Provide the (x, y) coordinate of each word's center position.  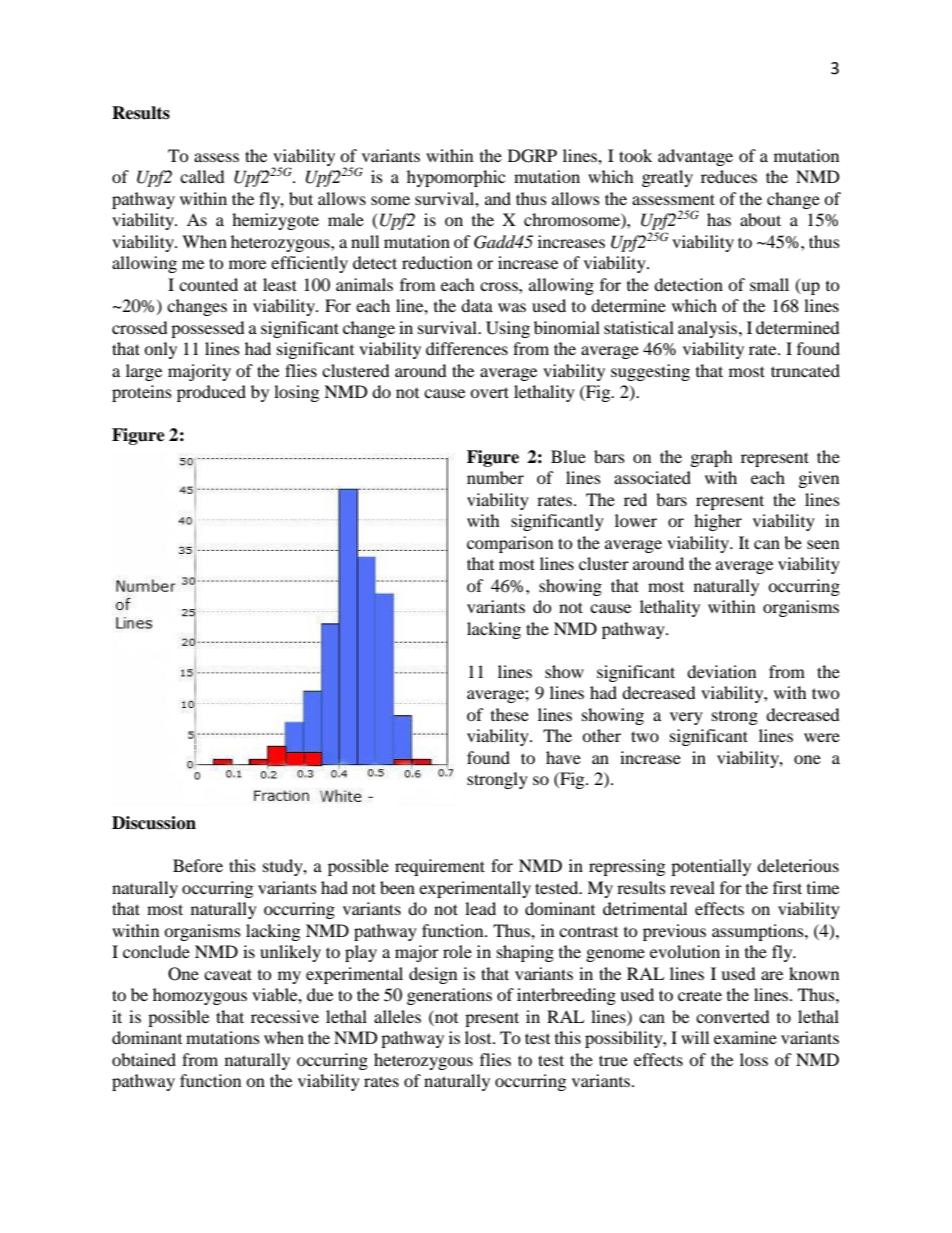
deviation (721, 671)
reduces (729, 176)
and (498, 198)
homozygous (200, 996)
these (510, 714)
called (202, 176)
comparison (510, 544)
